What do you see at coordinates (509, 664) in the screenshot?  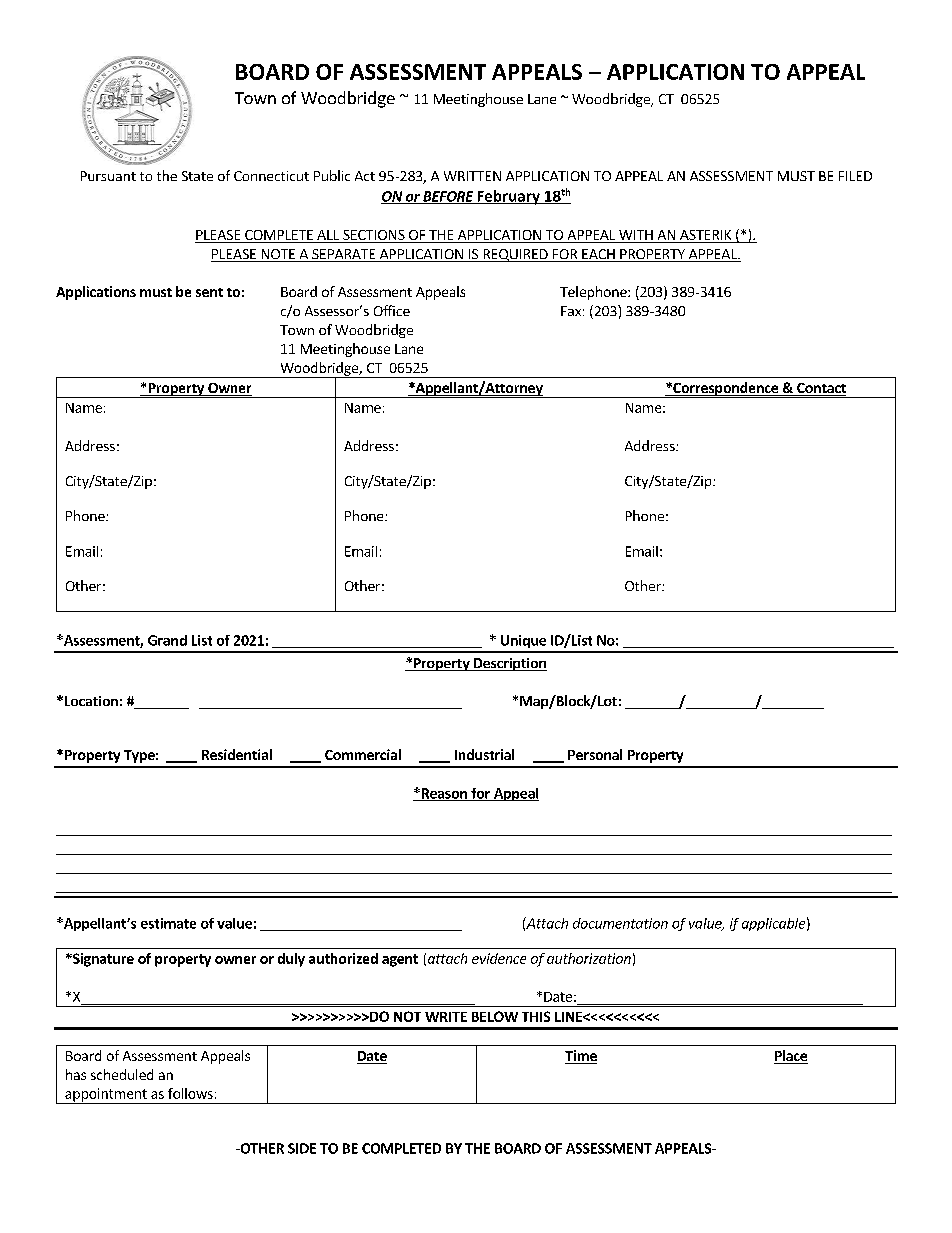 I see `Description` at bounding box center [509, 664].
